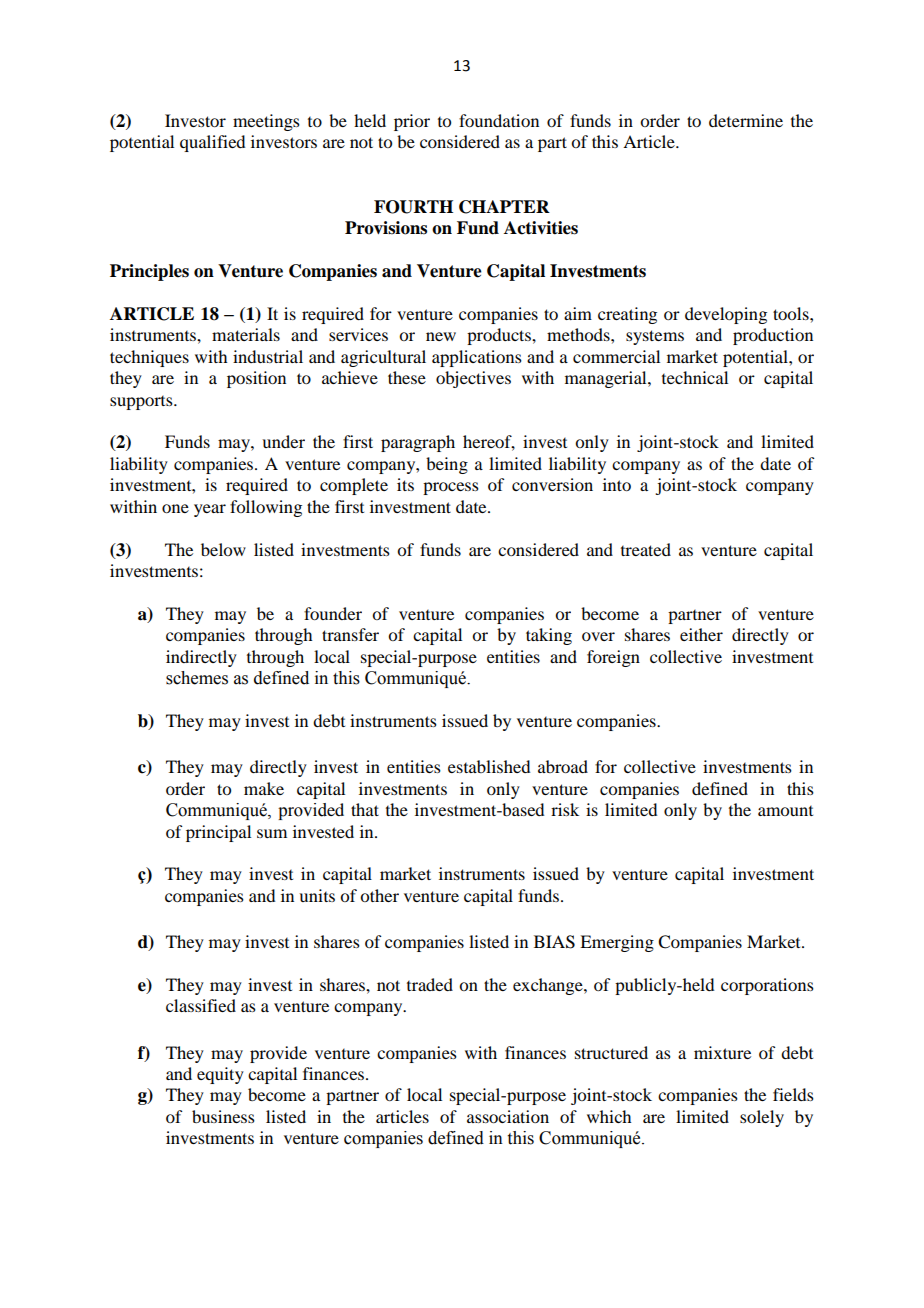 The width and height of the page is (924, 1308). I want to click on year, so click(210, 510).
